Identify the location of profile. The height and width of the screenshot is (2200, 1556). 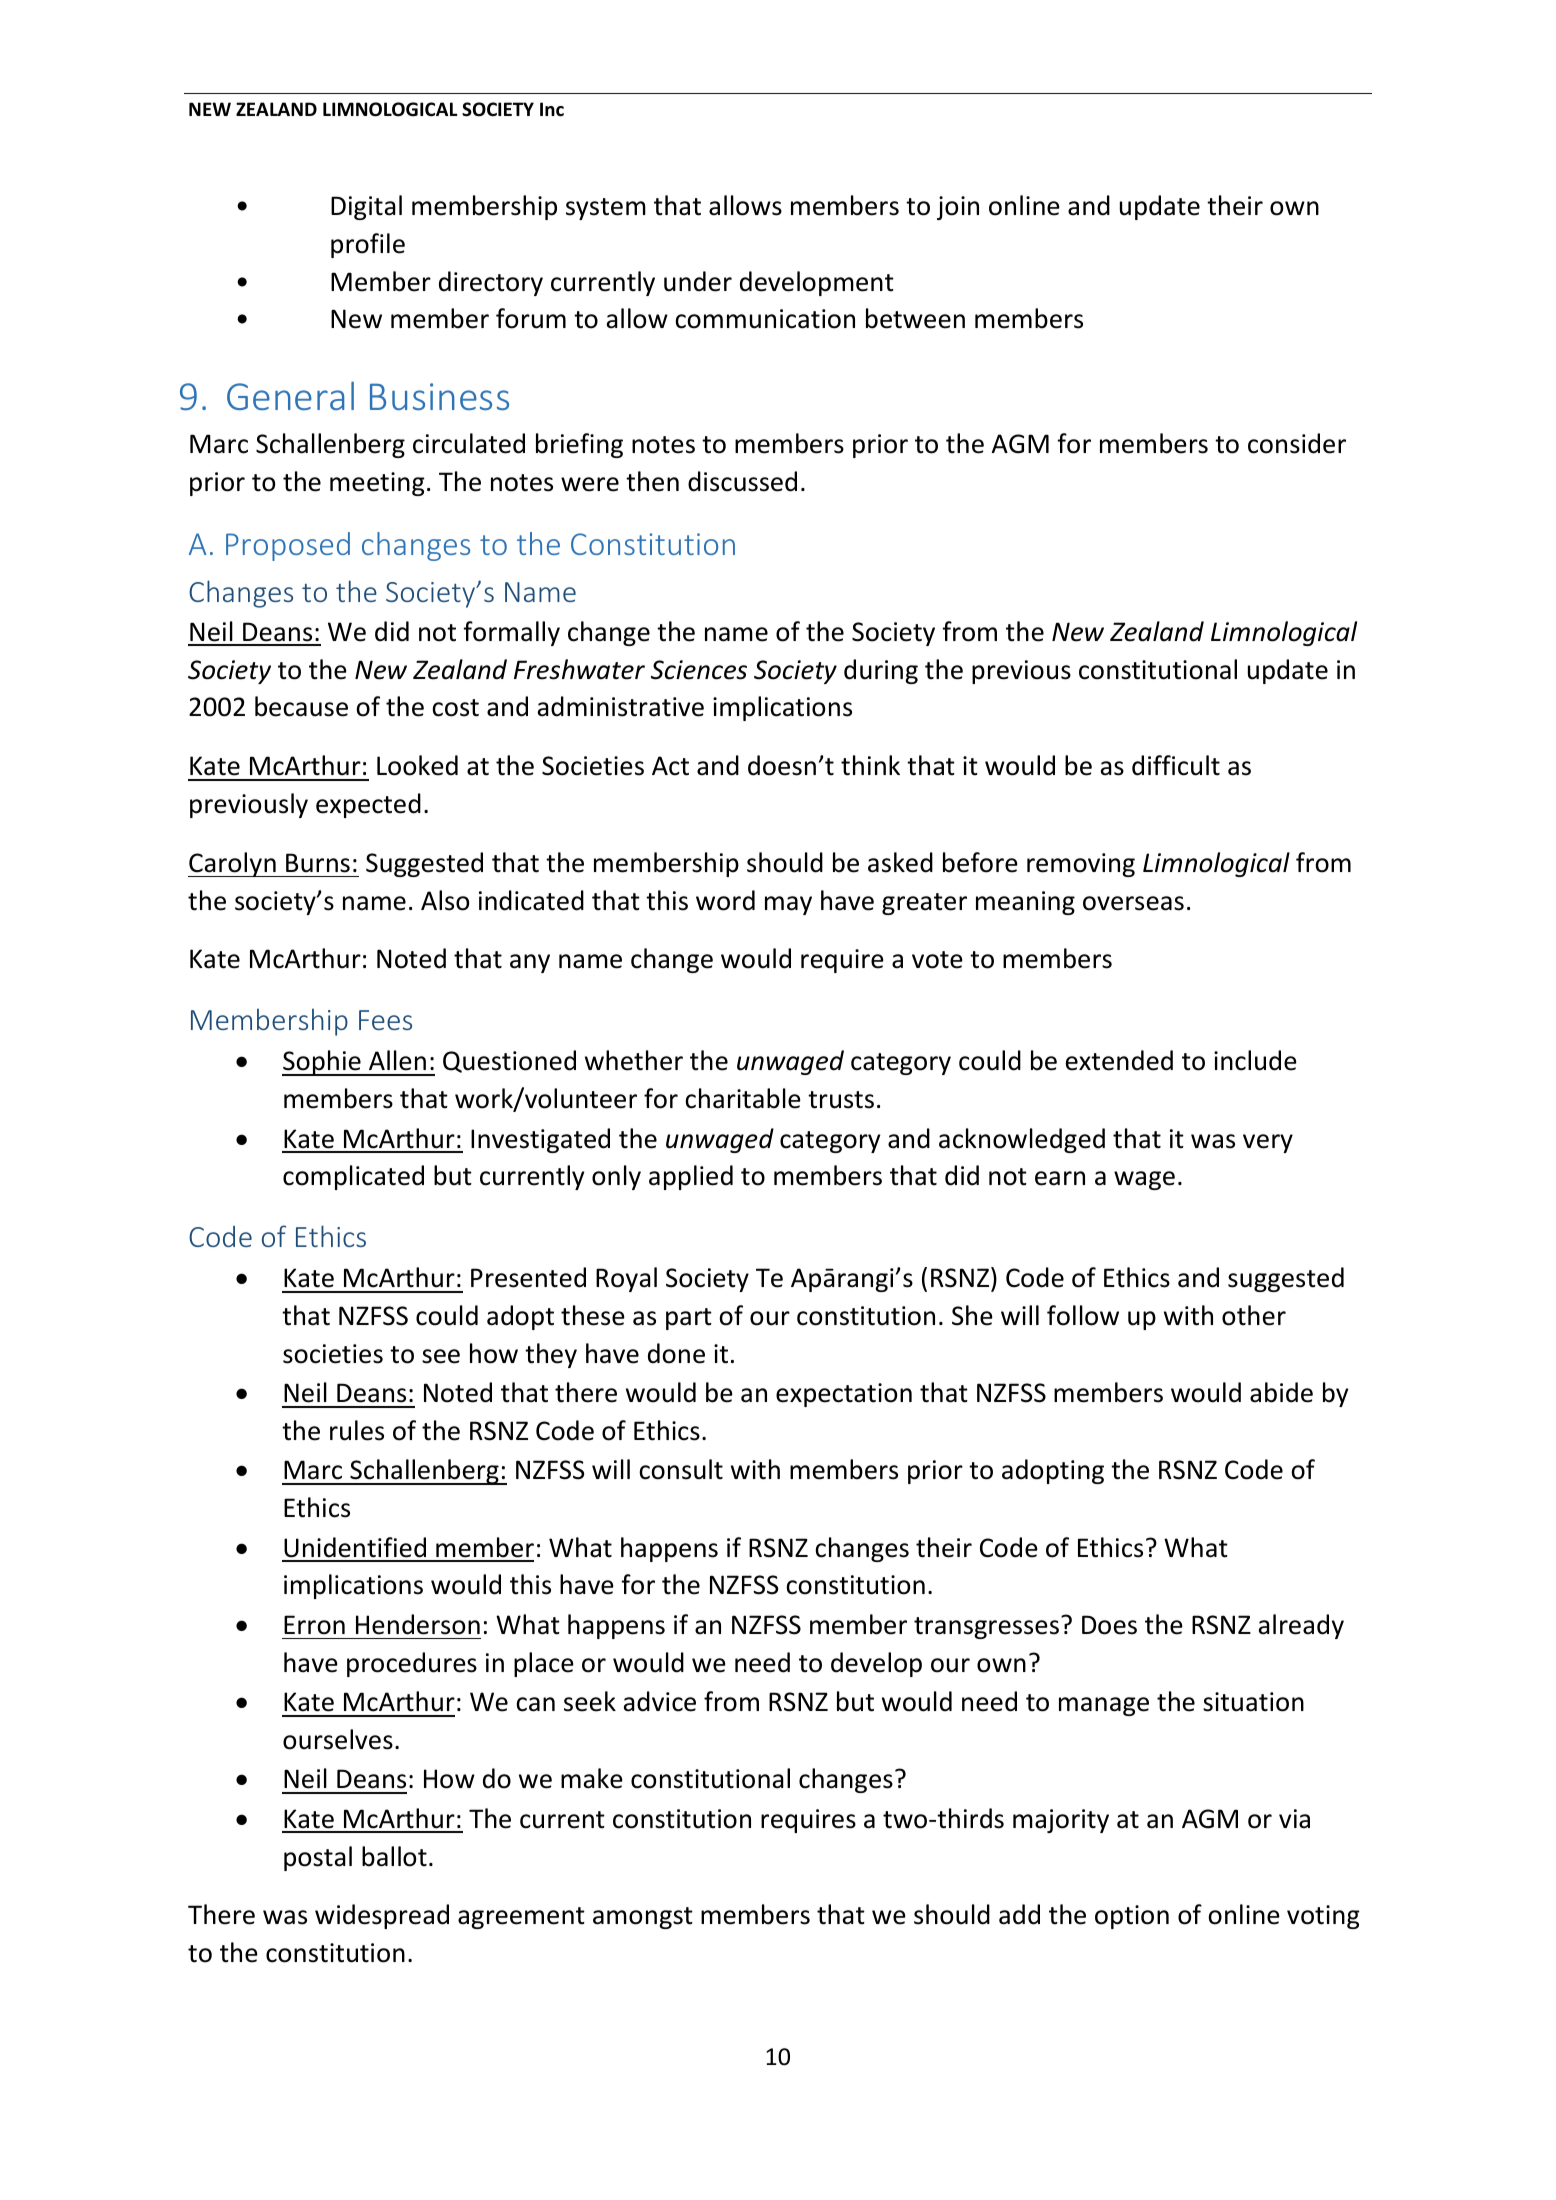
(368, 245).
